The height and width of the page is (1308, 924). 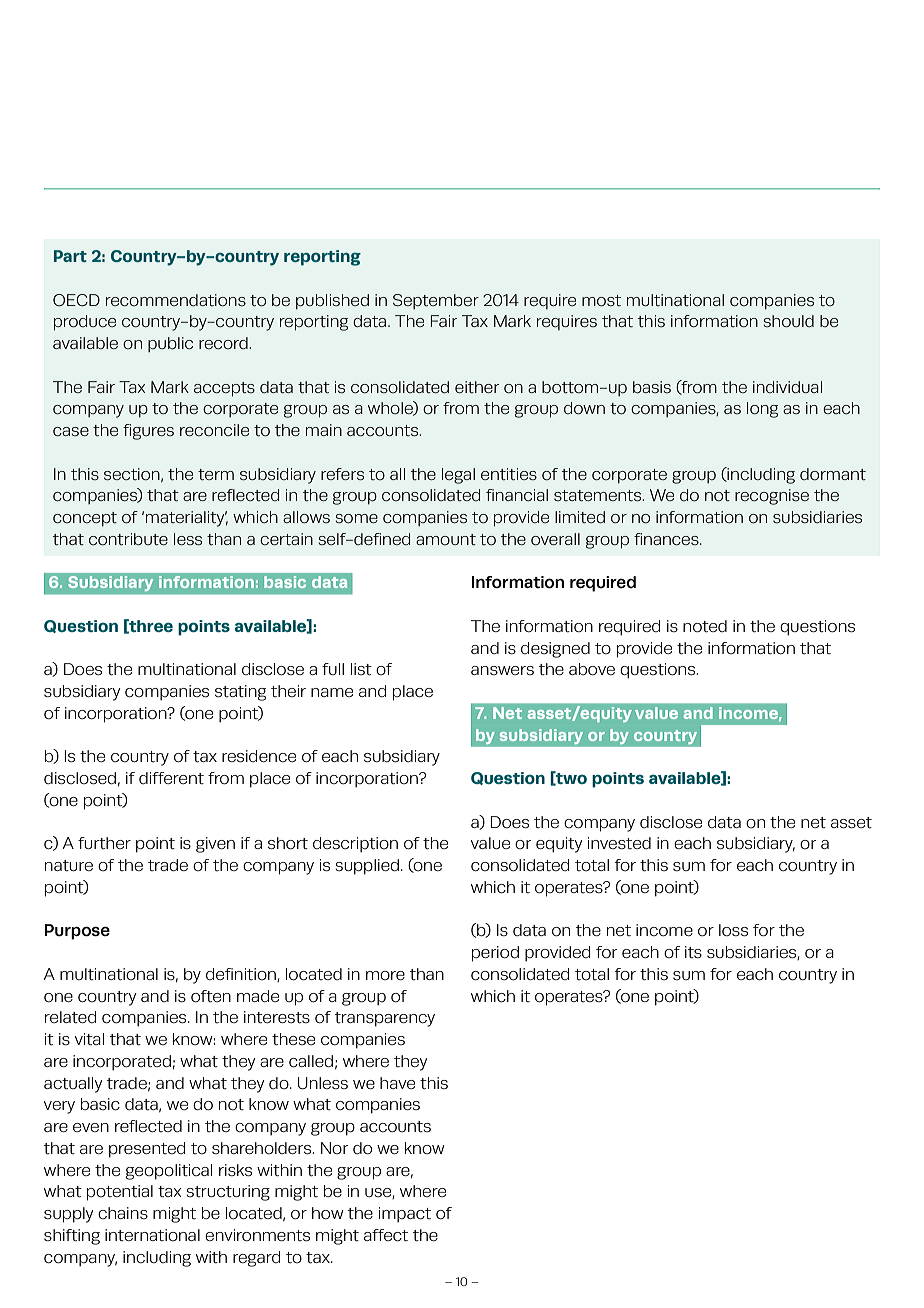 What do you see at coordinates (405, 1214) in the page?
I see `impact` at bounding box center [405, 1214].
